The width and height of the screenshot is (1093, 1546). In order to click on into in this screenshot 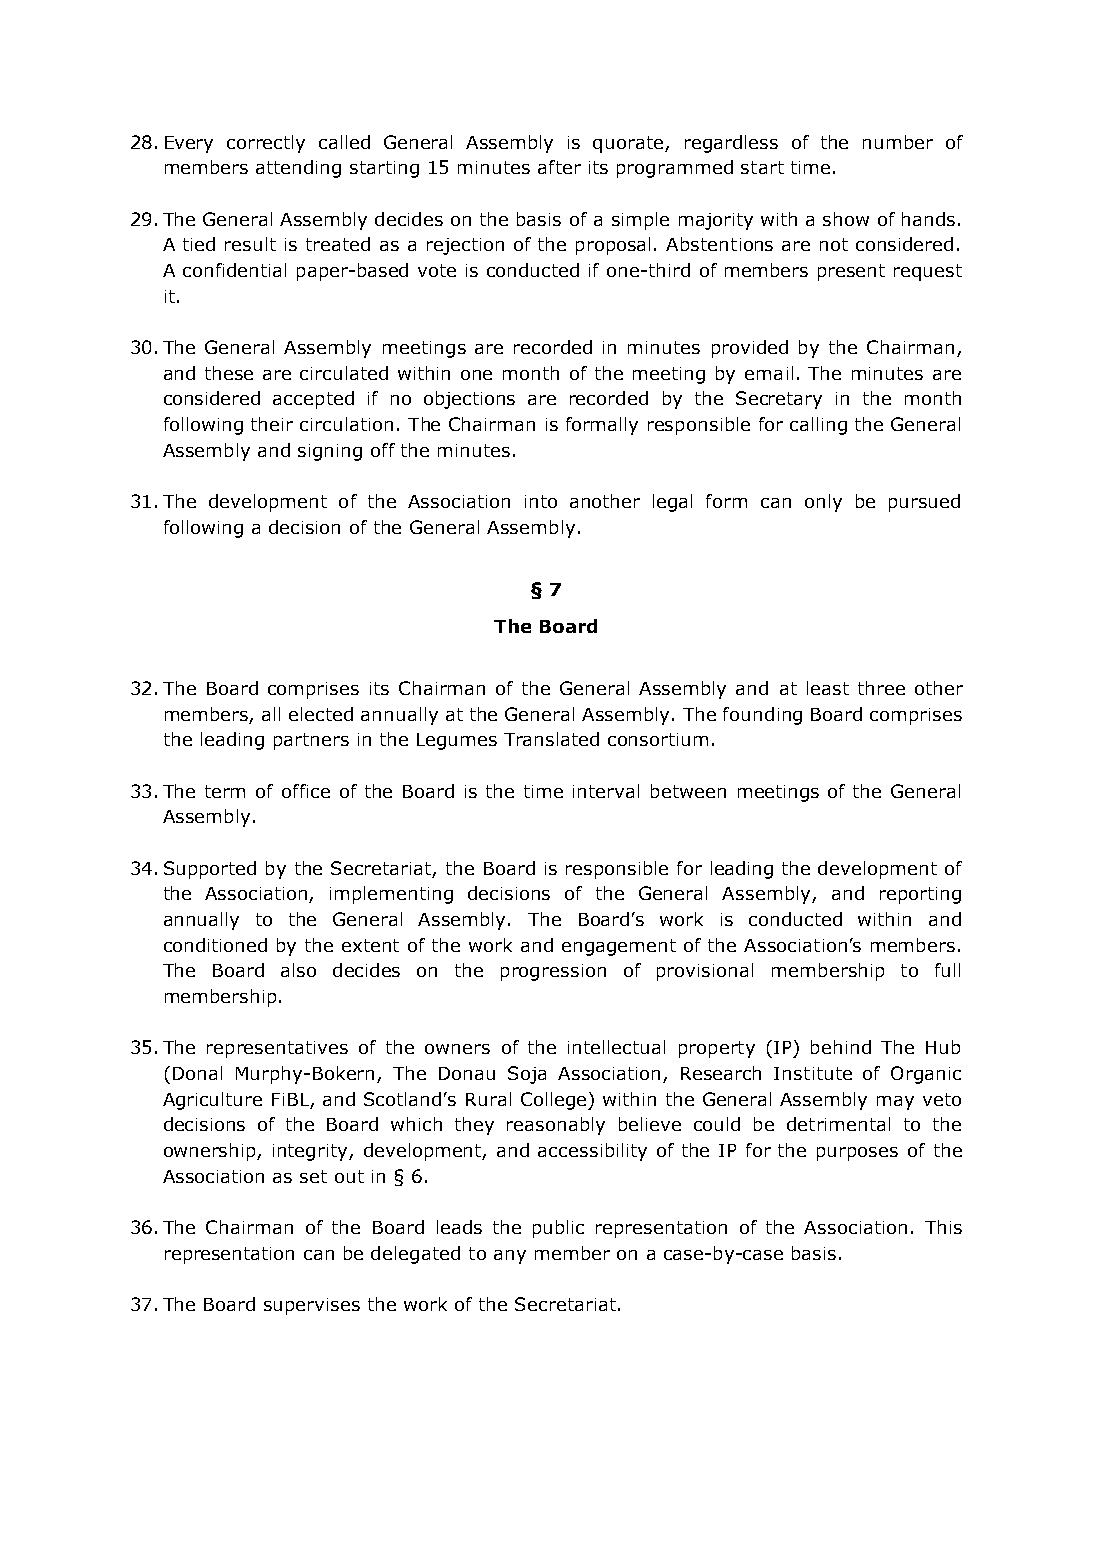, I will do `click(541, 501)`.
